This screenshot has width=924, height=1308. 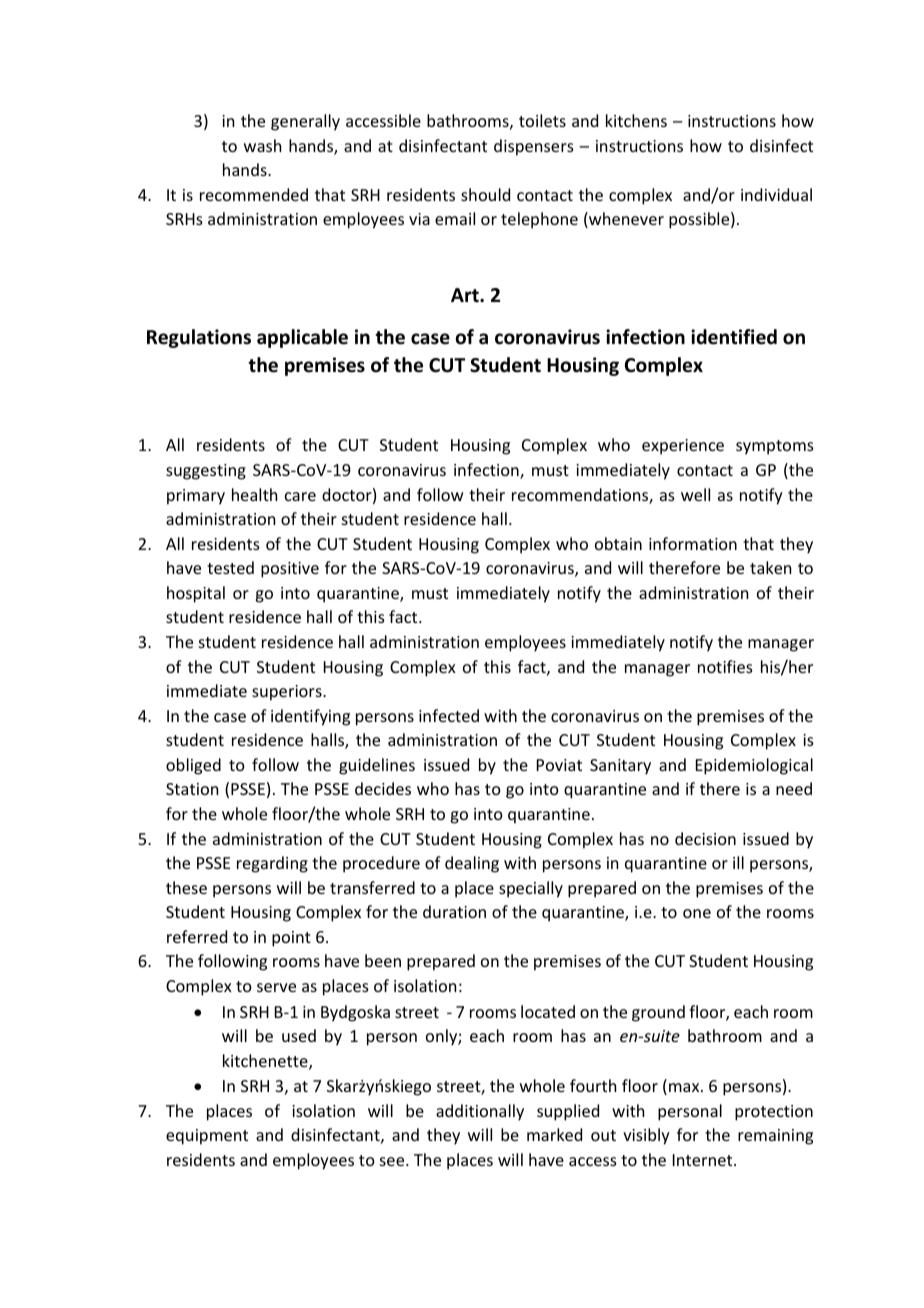 I want to click on superiors, so click(x=288, y=693).
